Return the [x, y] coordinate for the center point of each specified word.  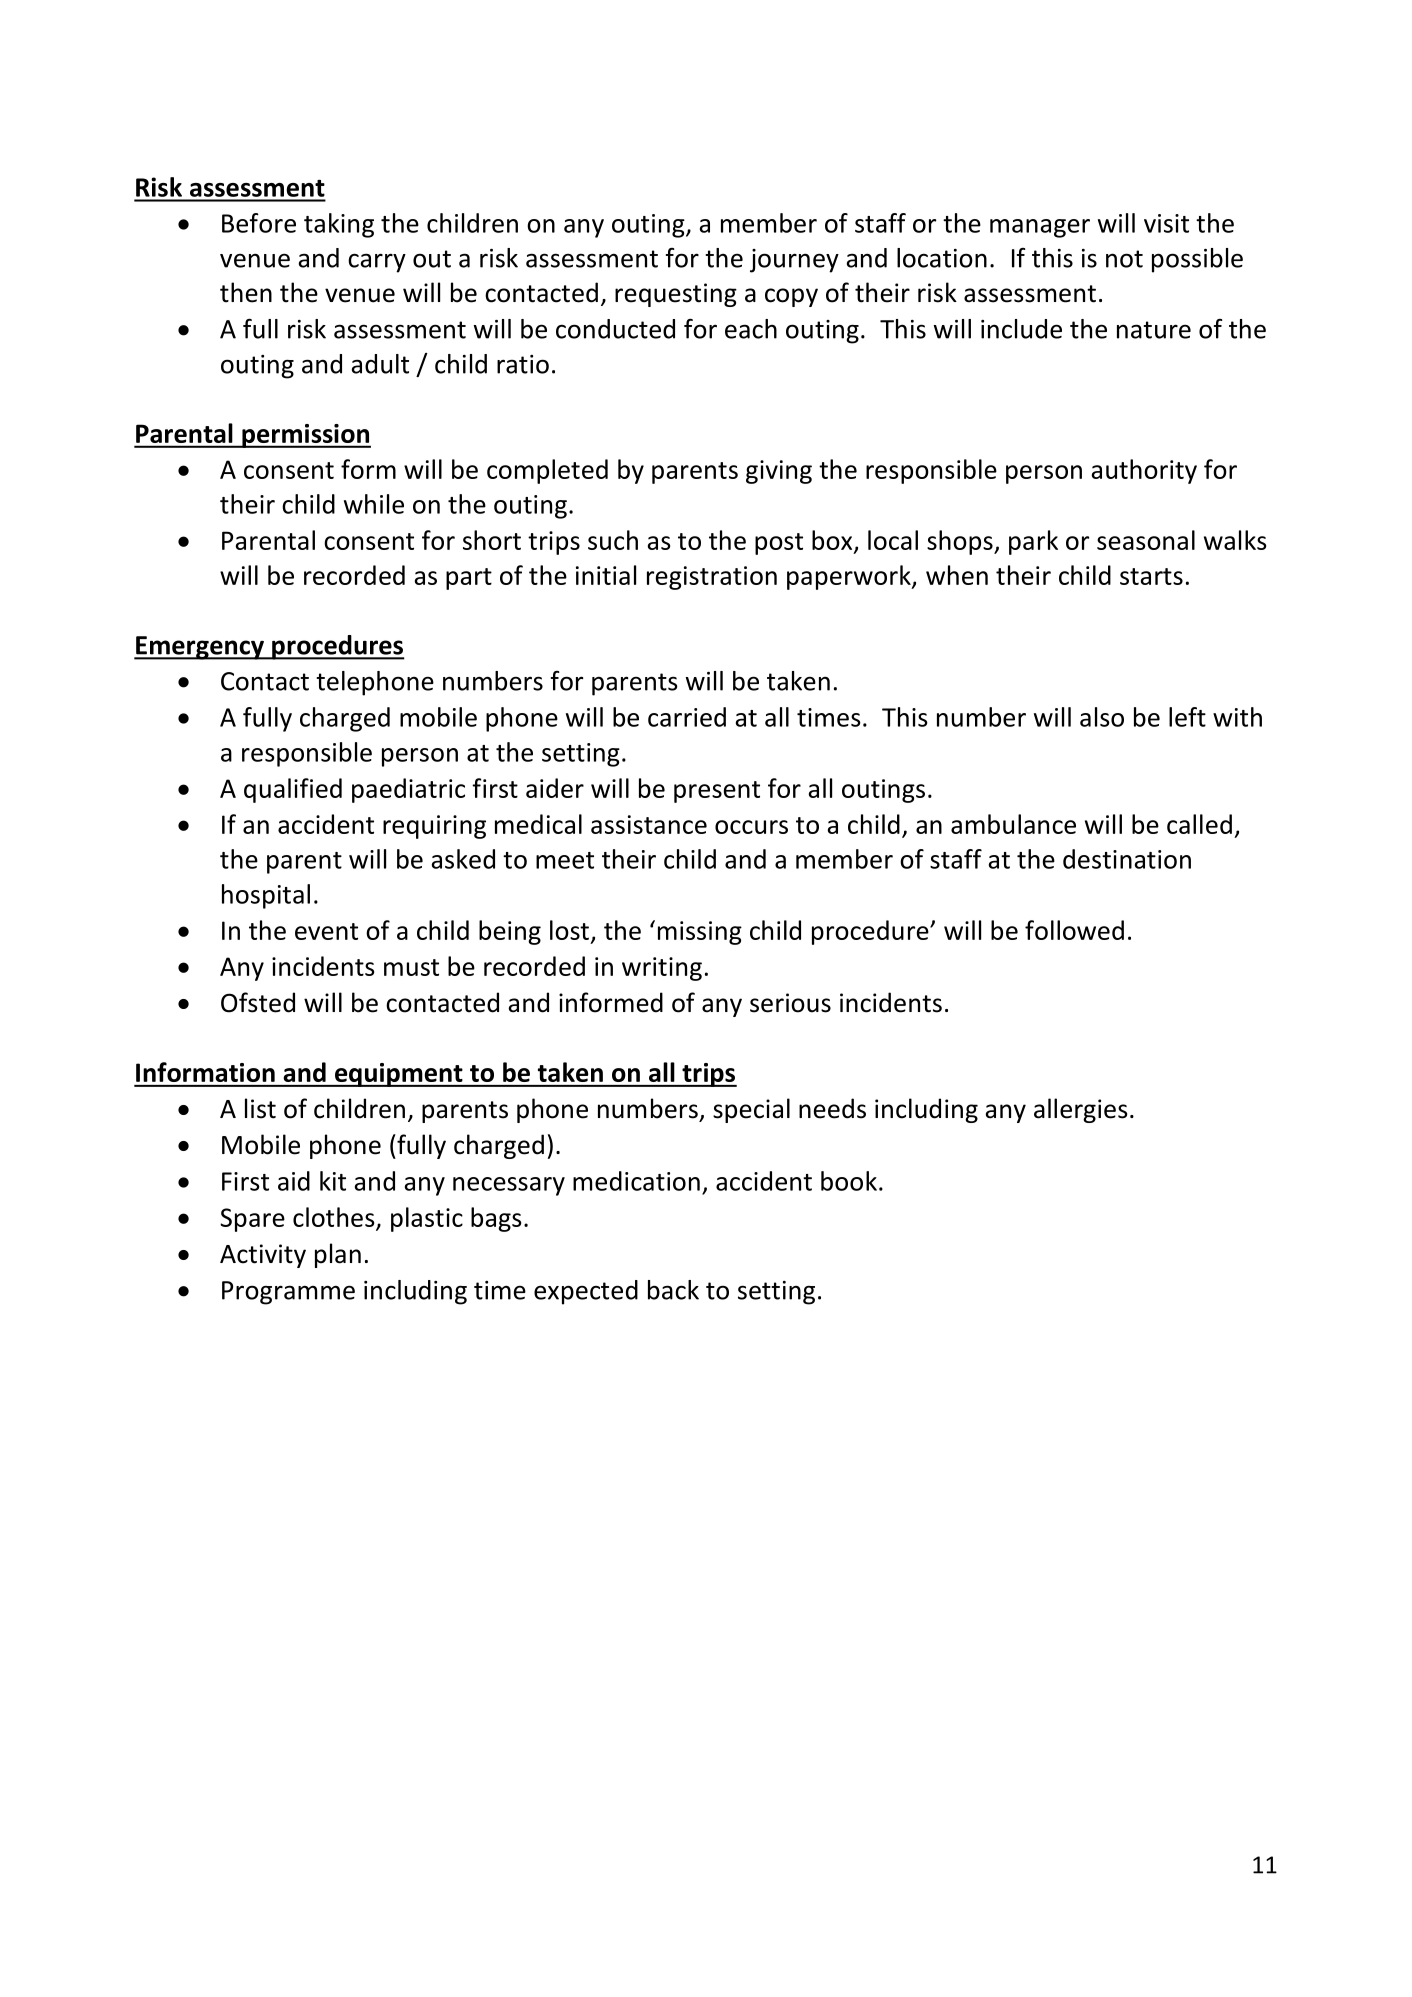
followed [1074, 930]
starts [1151, 576]
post [779, 544]
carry [377, 263]
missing [700, 933]
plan [338, 1255]
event [326, 931]
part [469, 579]
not [1124, 259]
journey [794, 261]
